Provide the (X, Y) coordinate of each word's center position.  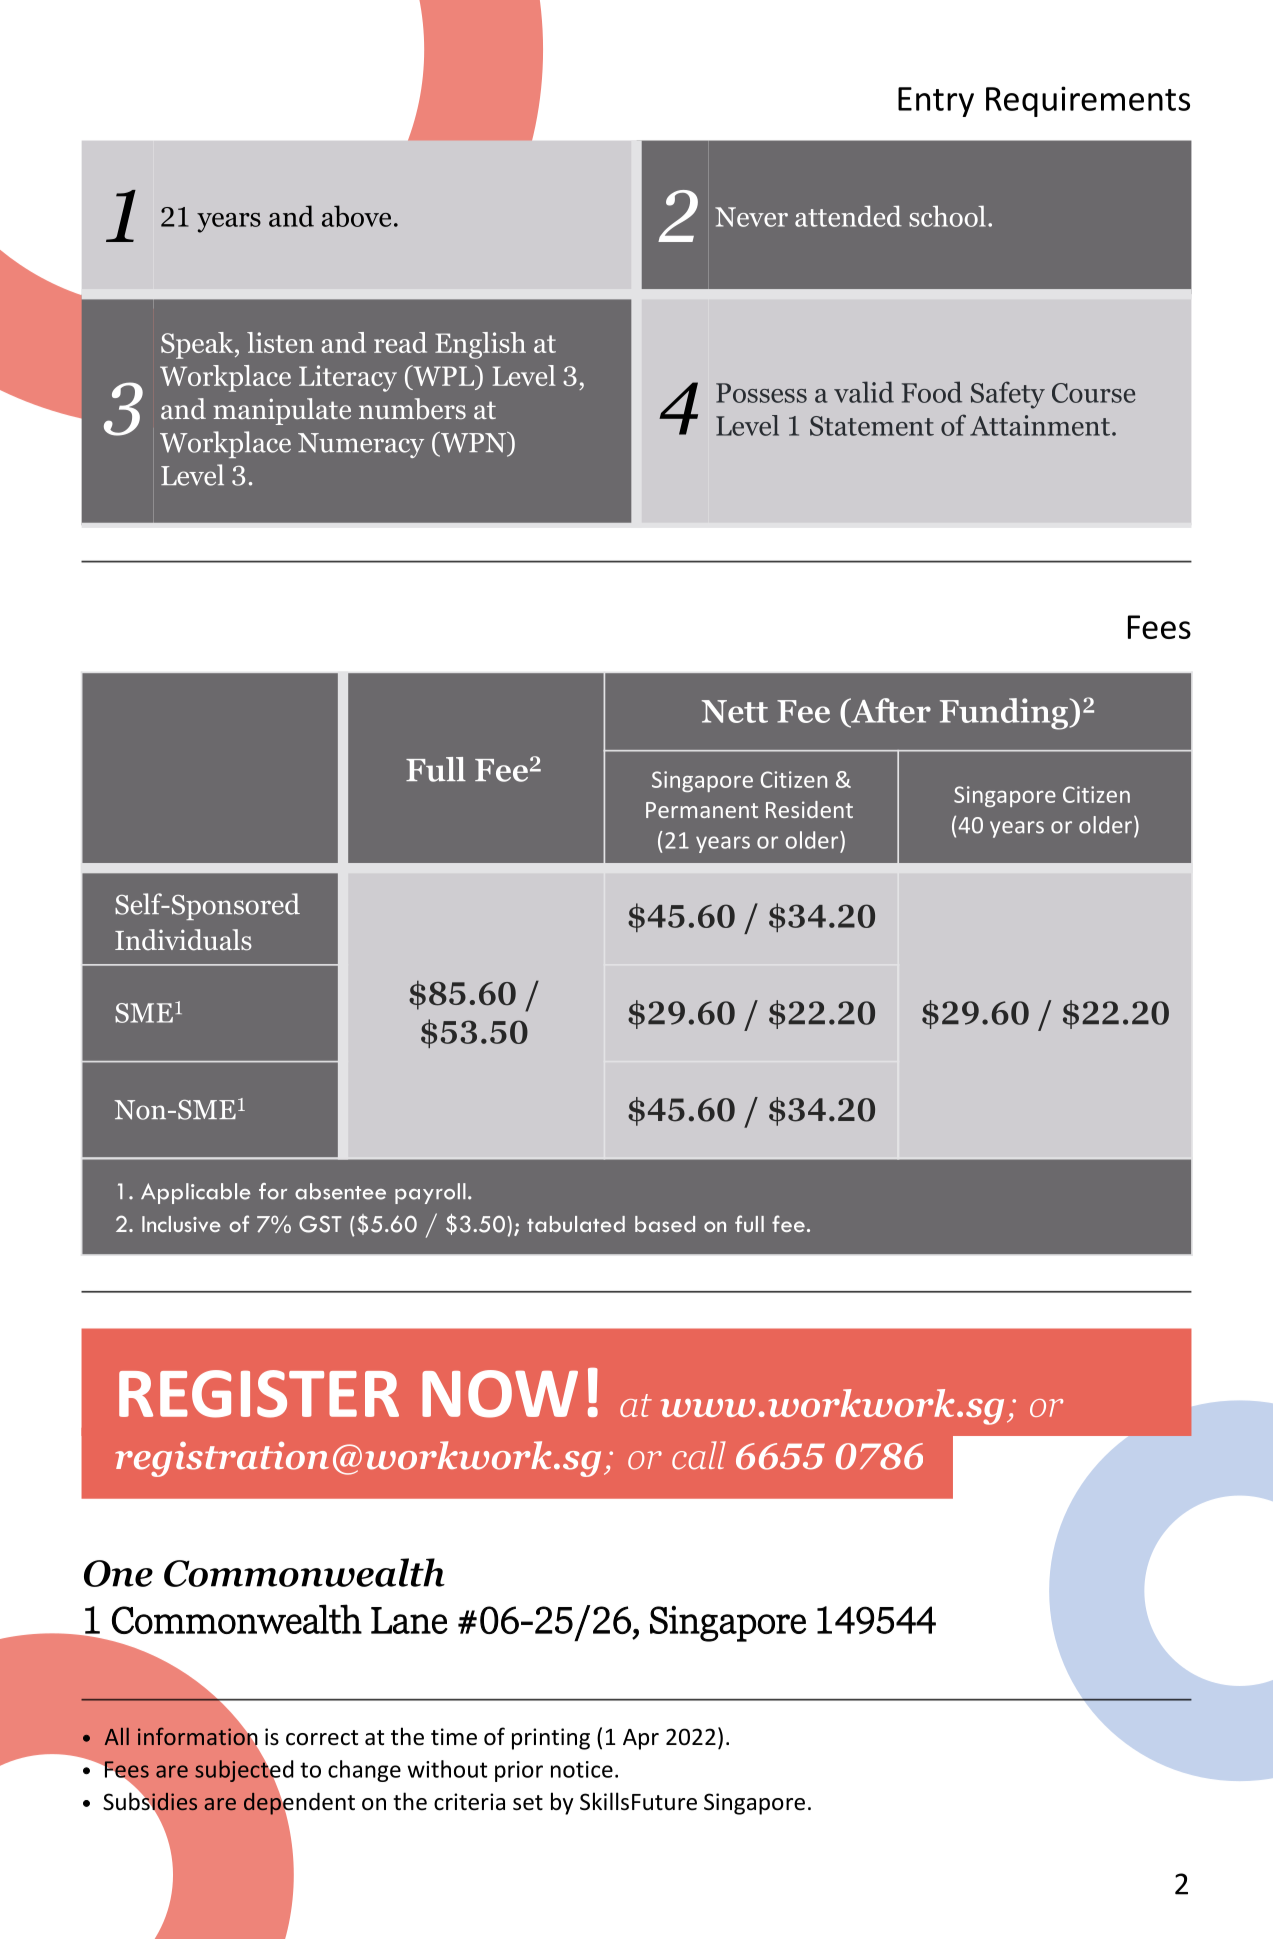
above (356, 216)
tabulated (576, 1224)
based (665, 1224)
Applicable (196, 1193)
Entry (936, 102)
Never (751, 217)
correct (322, 1738)
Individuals (183, 940)
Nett (735, 711)
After (890, 710)
